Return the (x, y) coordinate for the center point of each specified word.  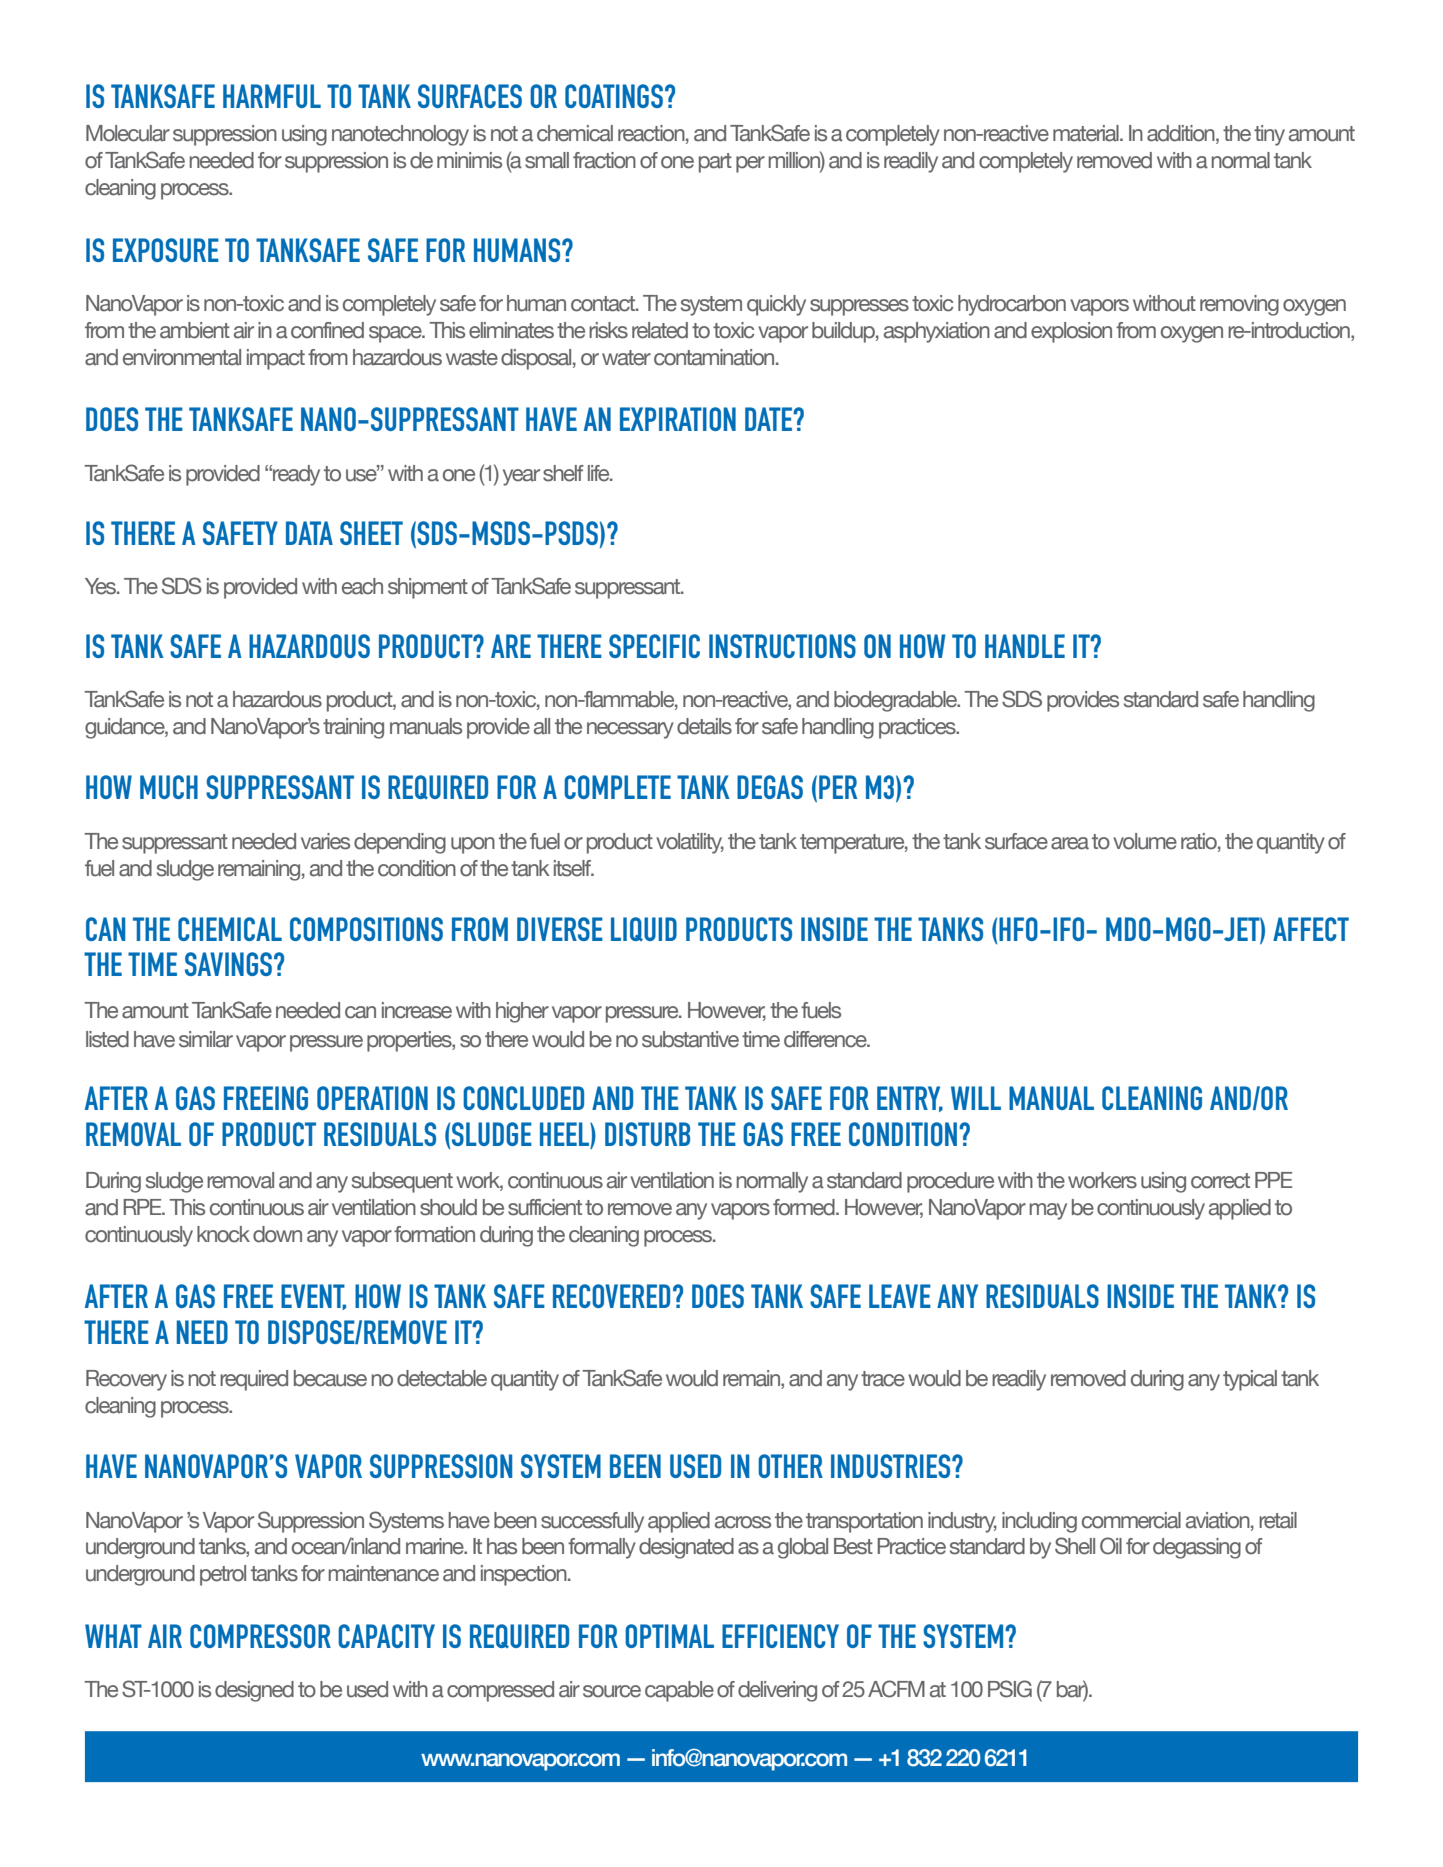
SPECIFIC (654, 646)
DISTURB (647, 1134)
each (362, 586)
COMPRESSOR (260, 1636)
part (715, 163)
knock (223, 1234)
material (1087, 133)
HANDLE (1025, 646)
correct (1220, 1181)
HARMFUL (272, 96)
